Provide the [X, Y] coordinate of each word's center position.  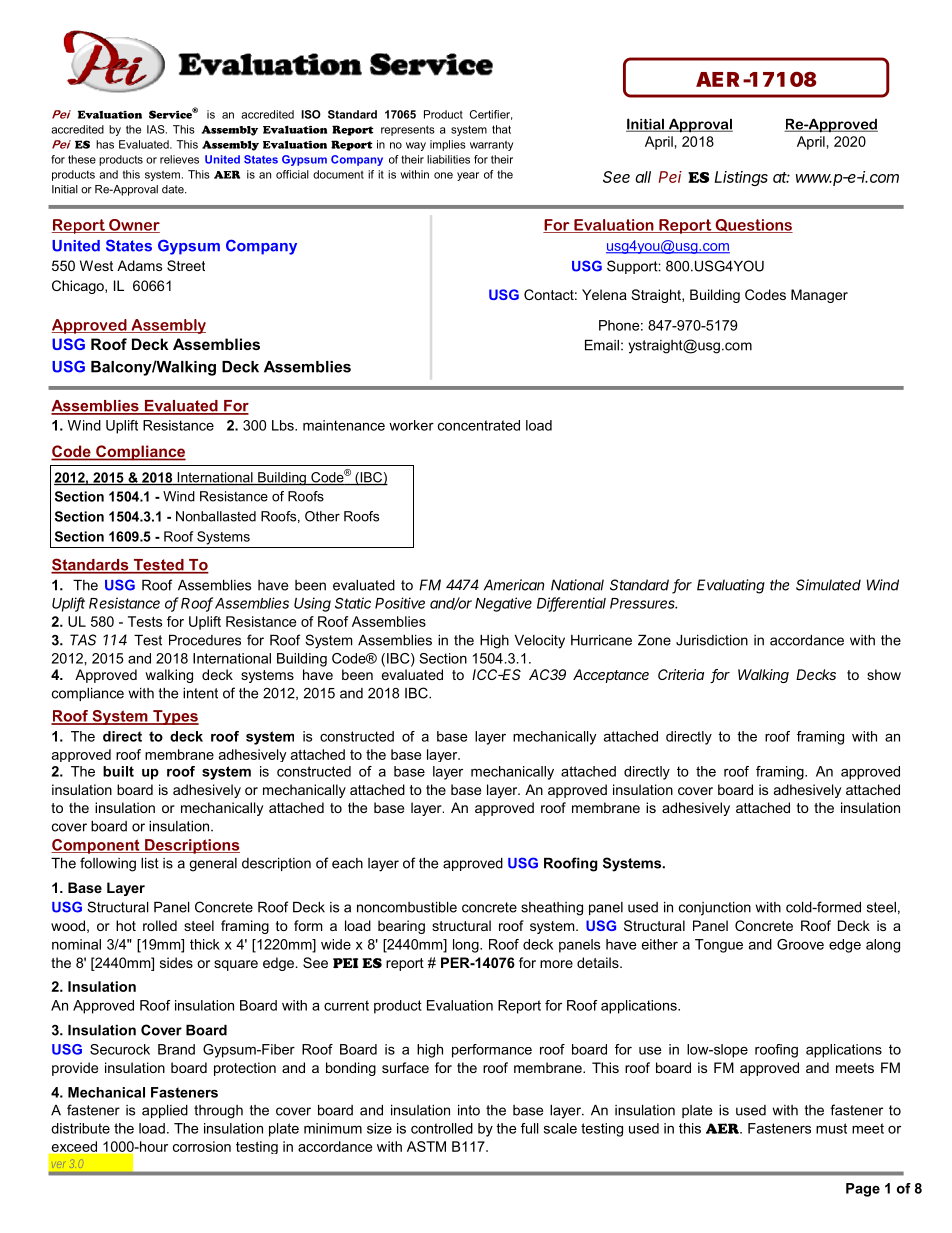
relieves [179, 159]
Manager [819, 296]
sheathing [552, 909]
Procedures [205, 640]
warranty [491, 145]
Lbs [284, 425]
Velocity [540, 642]
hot [126, 925]
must [831, 1128]
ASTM [426, 1146]
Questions [753, 226]
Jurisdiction [712, 640]
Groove [800, 944]
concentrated [479, 425]
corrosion [202, 1146]
